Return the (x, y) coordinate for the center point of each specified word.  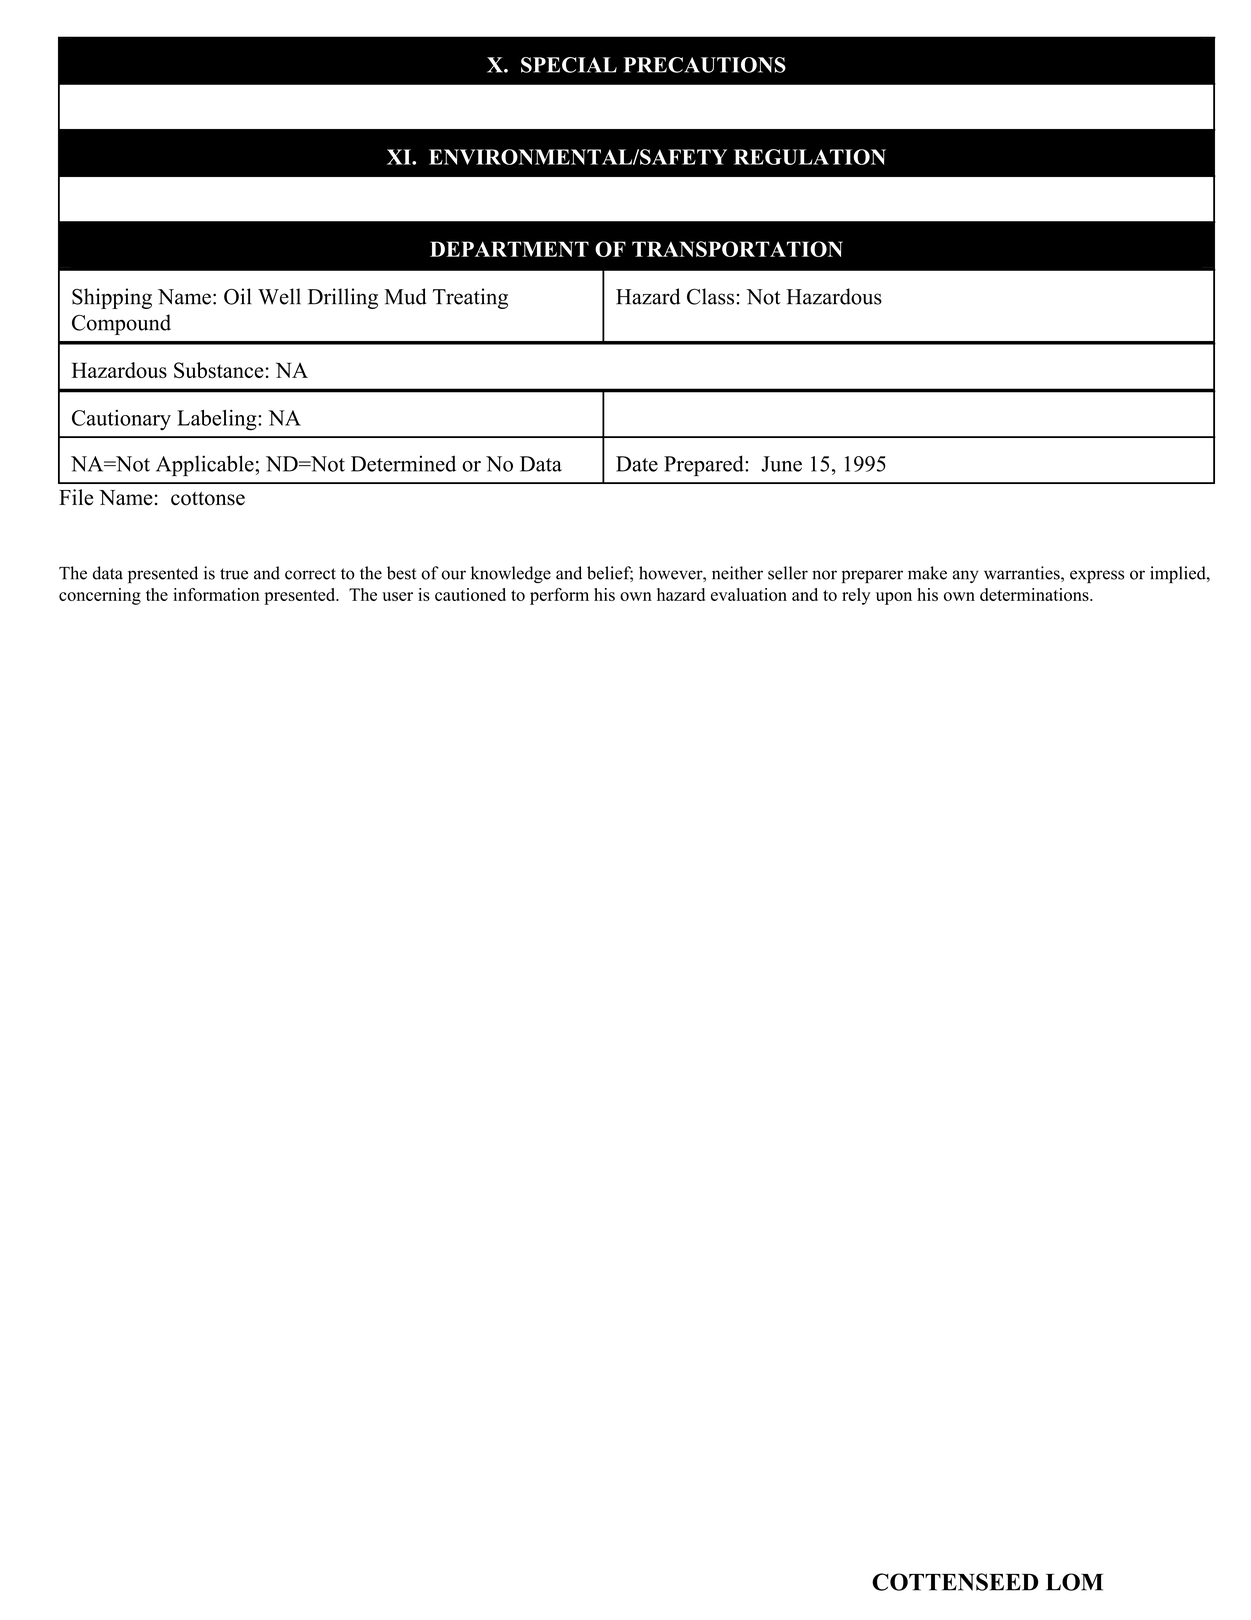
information (216, 594)
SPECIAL (569, 65)
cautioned (470, 594)
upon (894, 598)
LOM (1074, 1582)
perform (559, 596)
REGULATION (810, 157)
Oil (238, 296)
